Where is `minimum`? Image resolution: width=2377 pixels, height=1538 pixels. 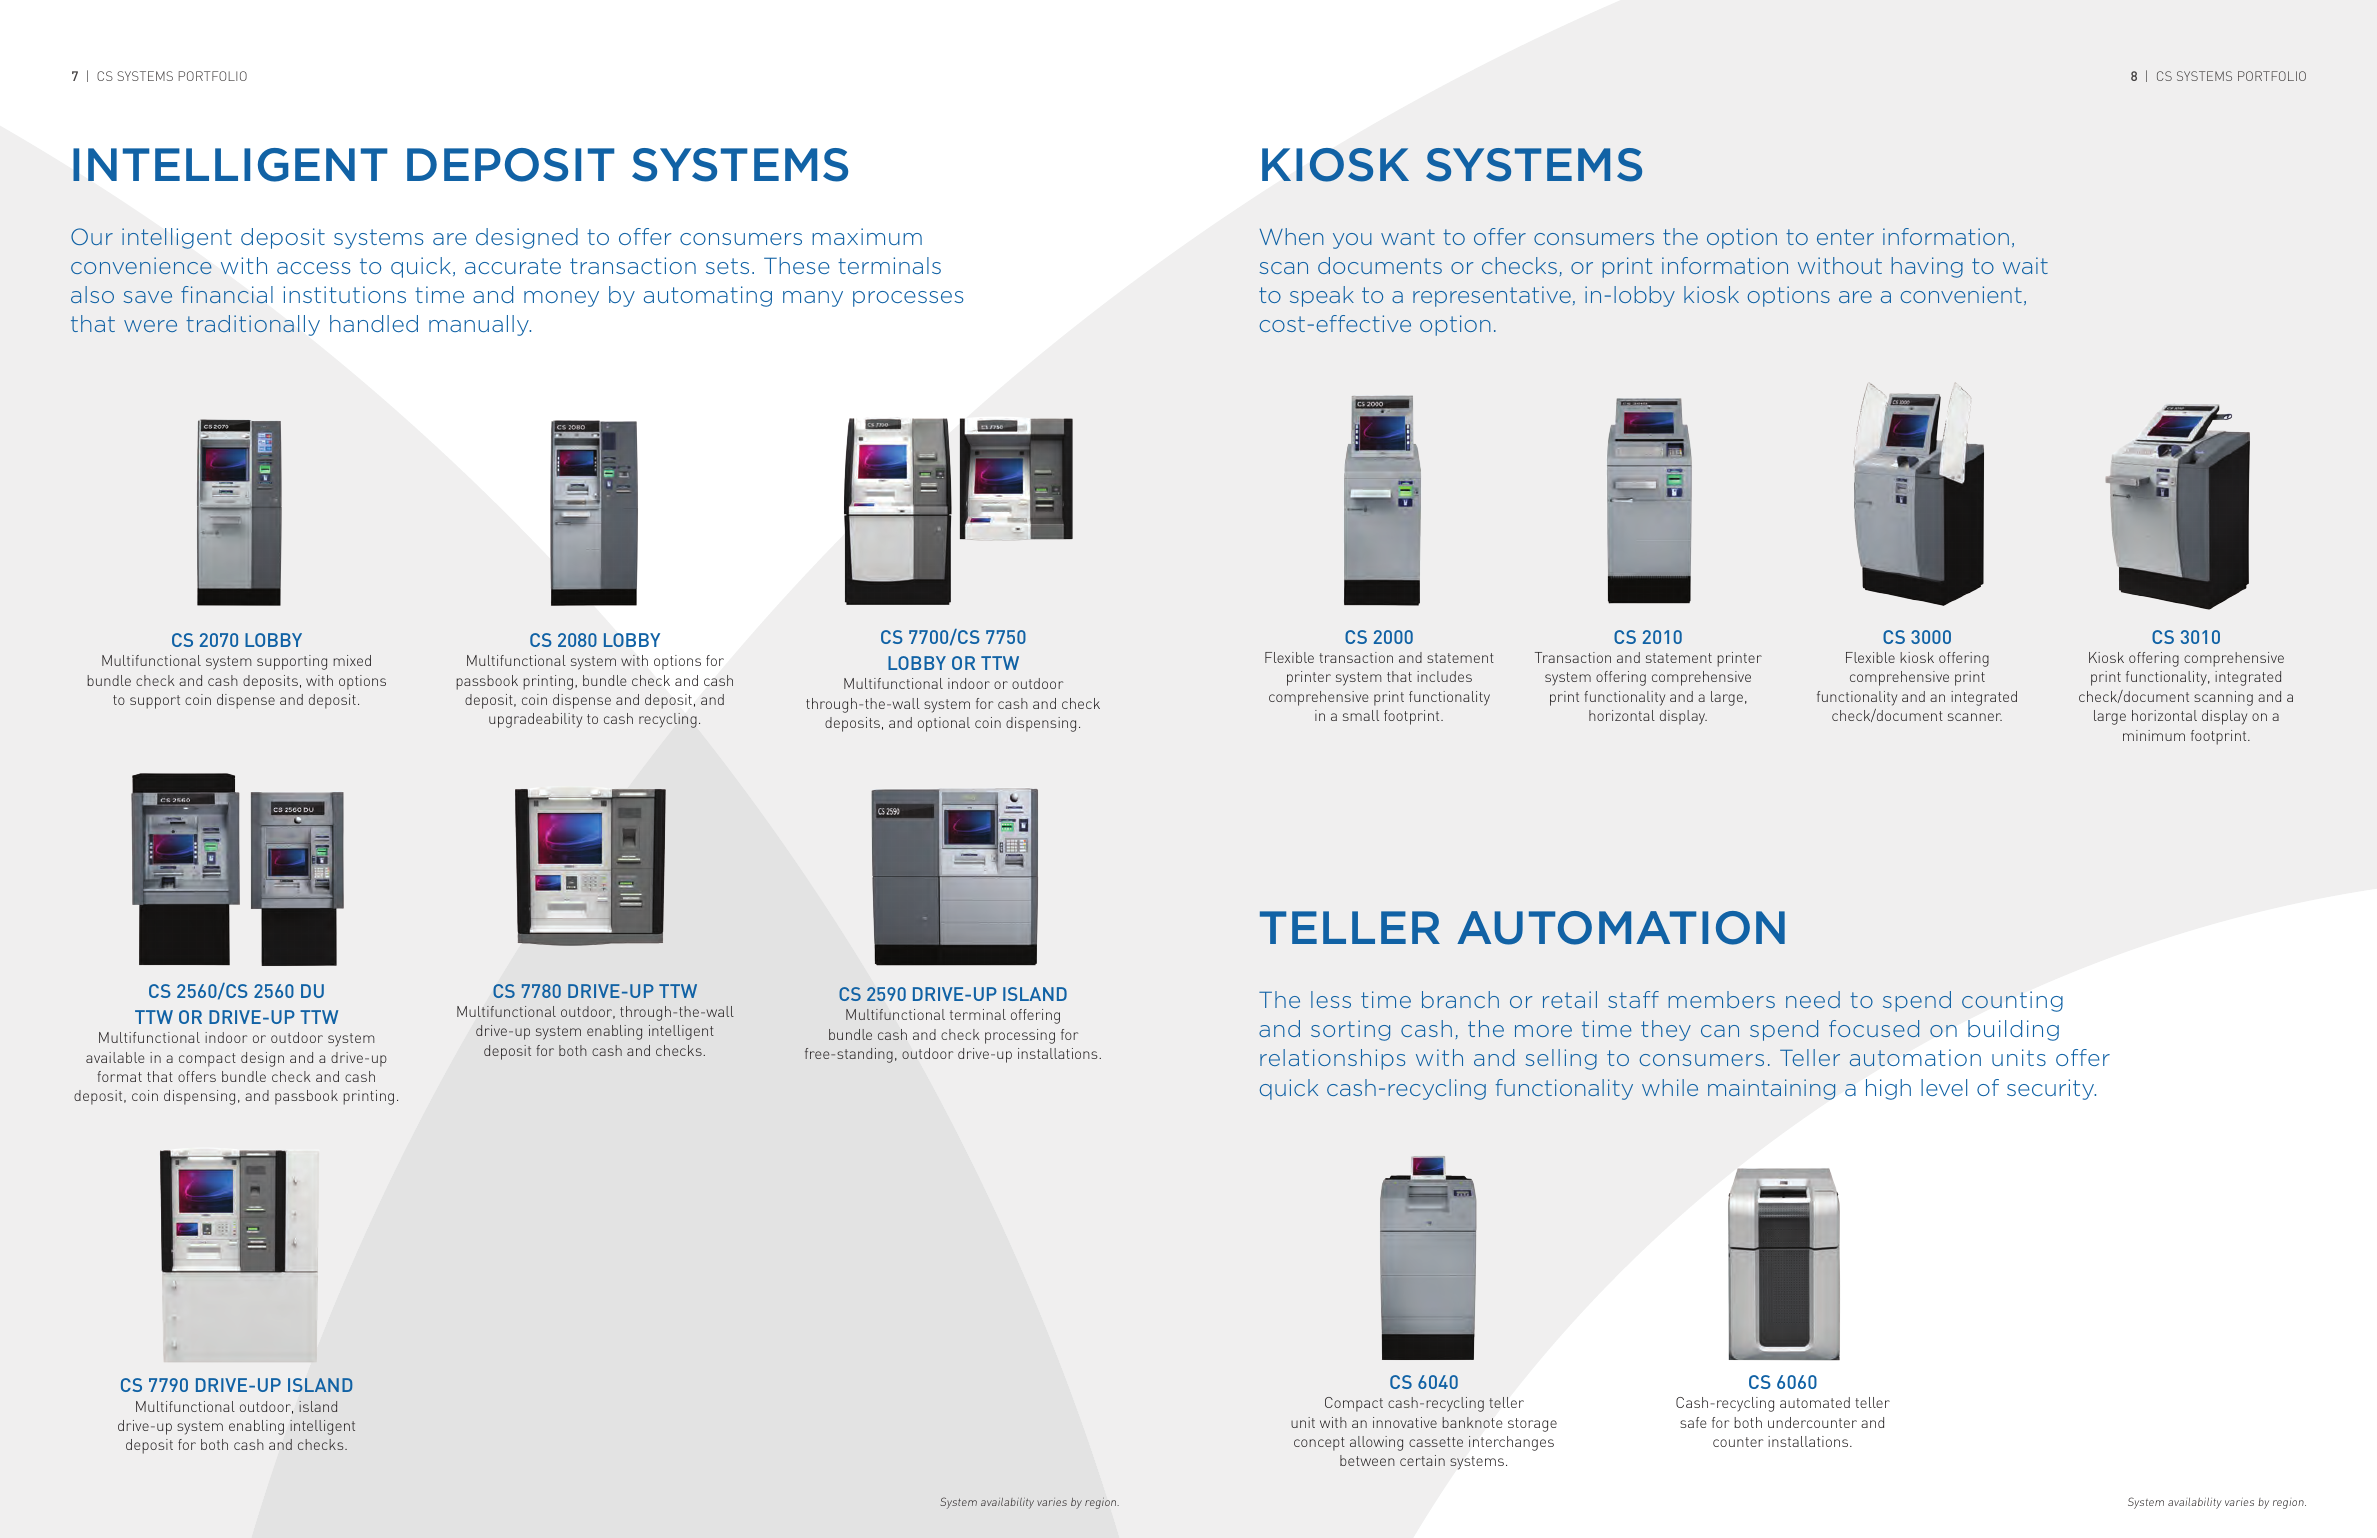
minimum is located at coordinates (2154, 735).
